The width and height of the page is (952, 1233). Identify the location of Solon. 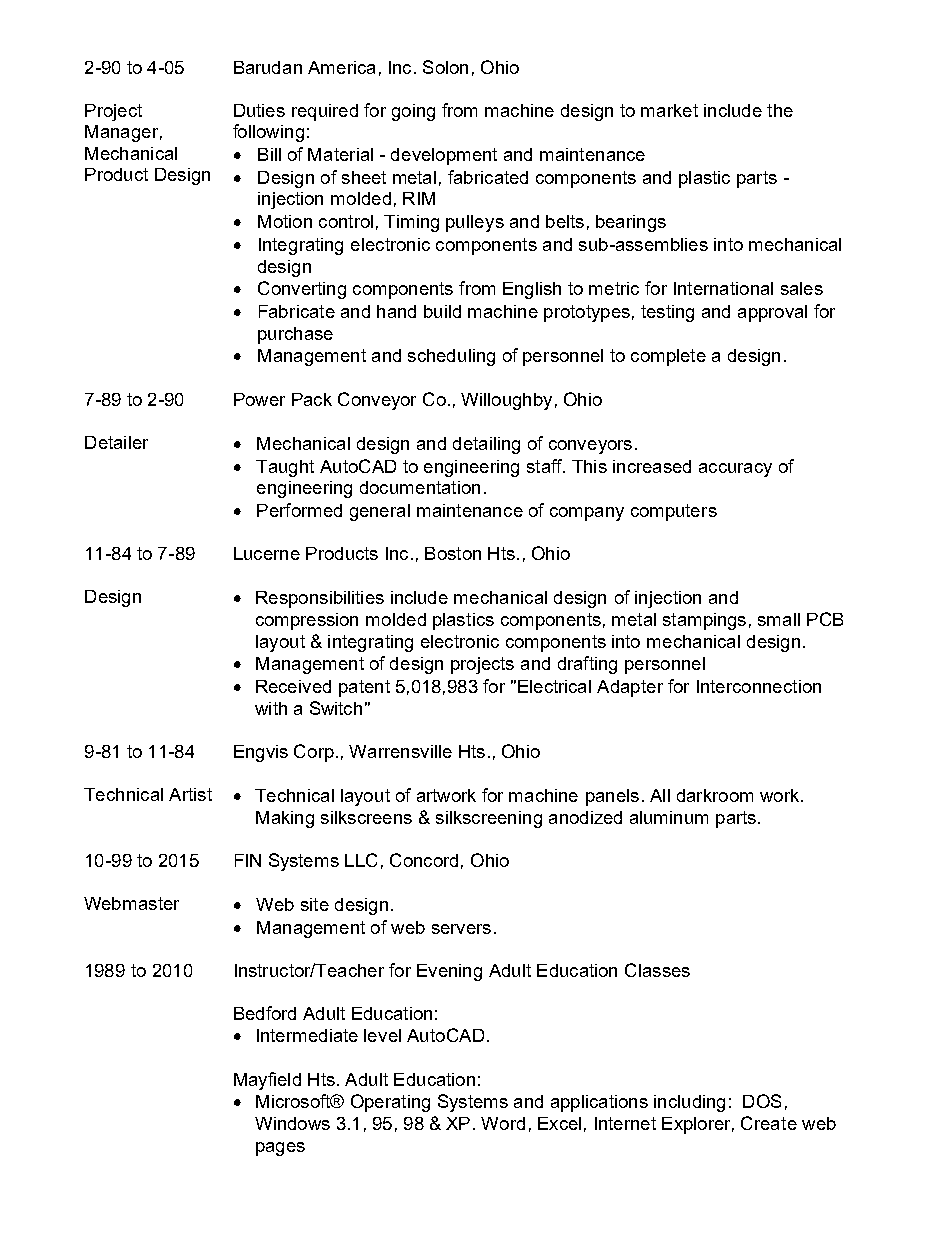
(445, 67).
